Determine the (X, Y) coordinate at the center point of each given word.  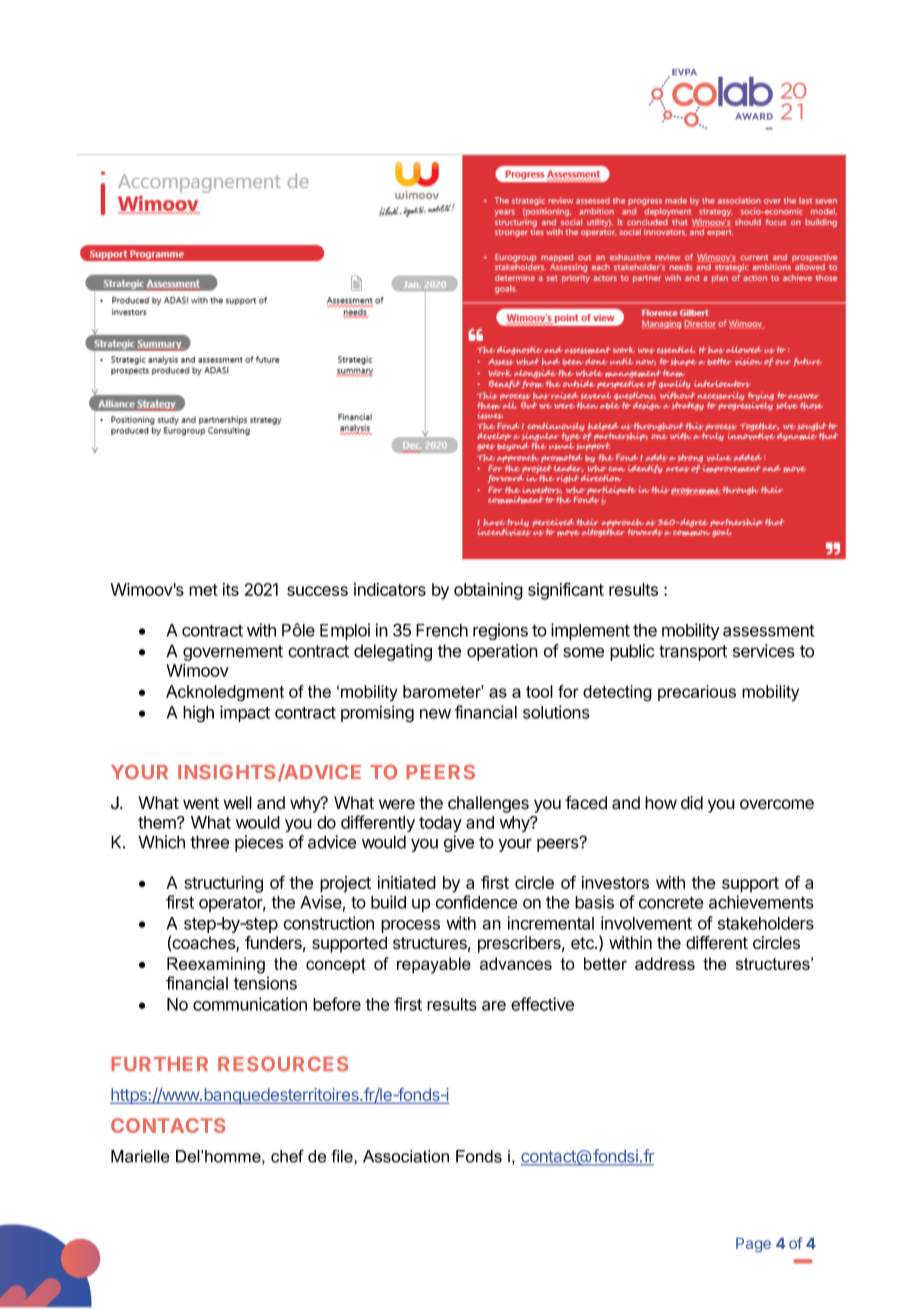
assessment (768, 630)
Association (406, 1156)
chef (287, 1156)
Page (753, 1245)
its (231, 589)
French (442, 630)
